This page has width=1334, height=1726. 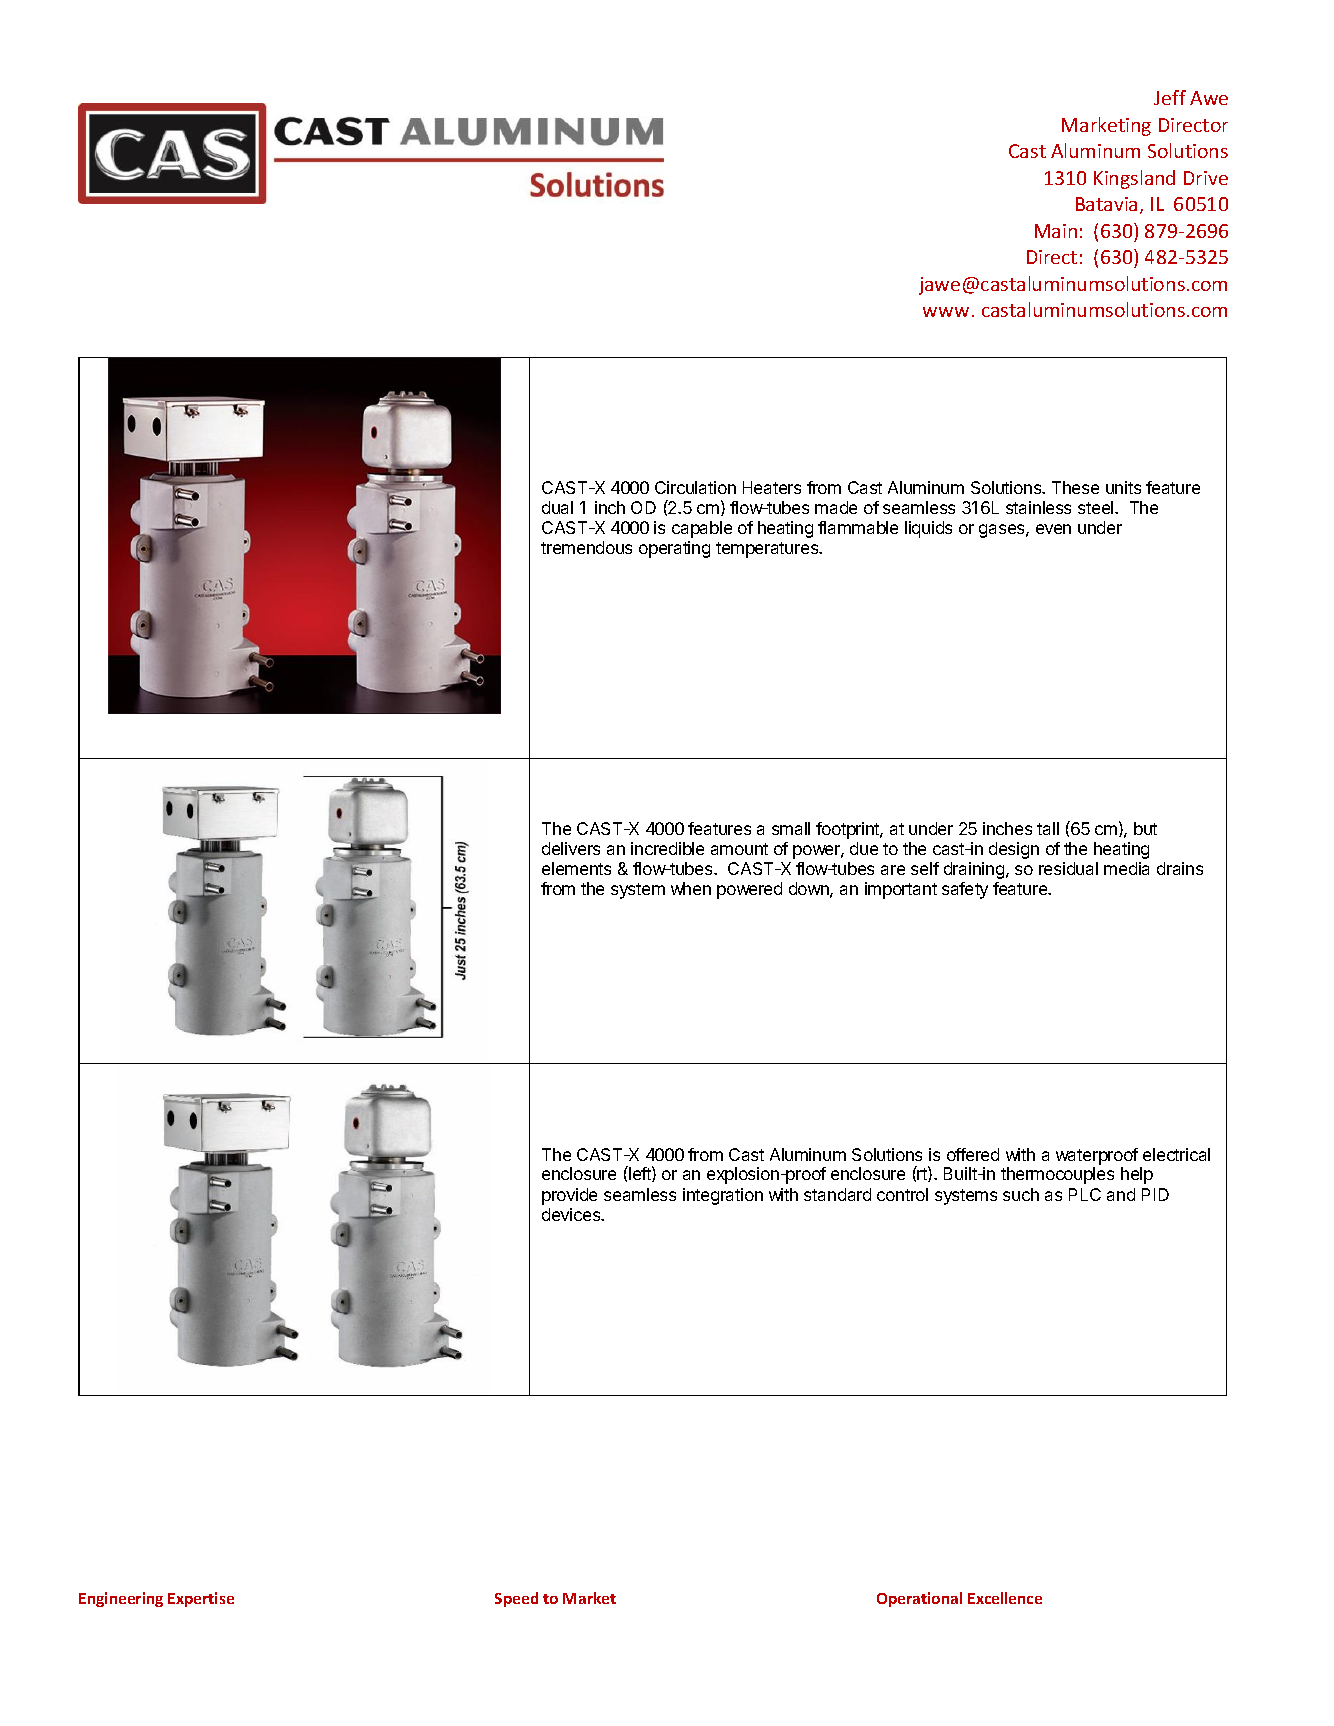 I want to click on Circulation, so click(x=695, y=487).
